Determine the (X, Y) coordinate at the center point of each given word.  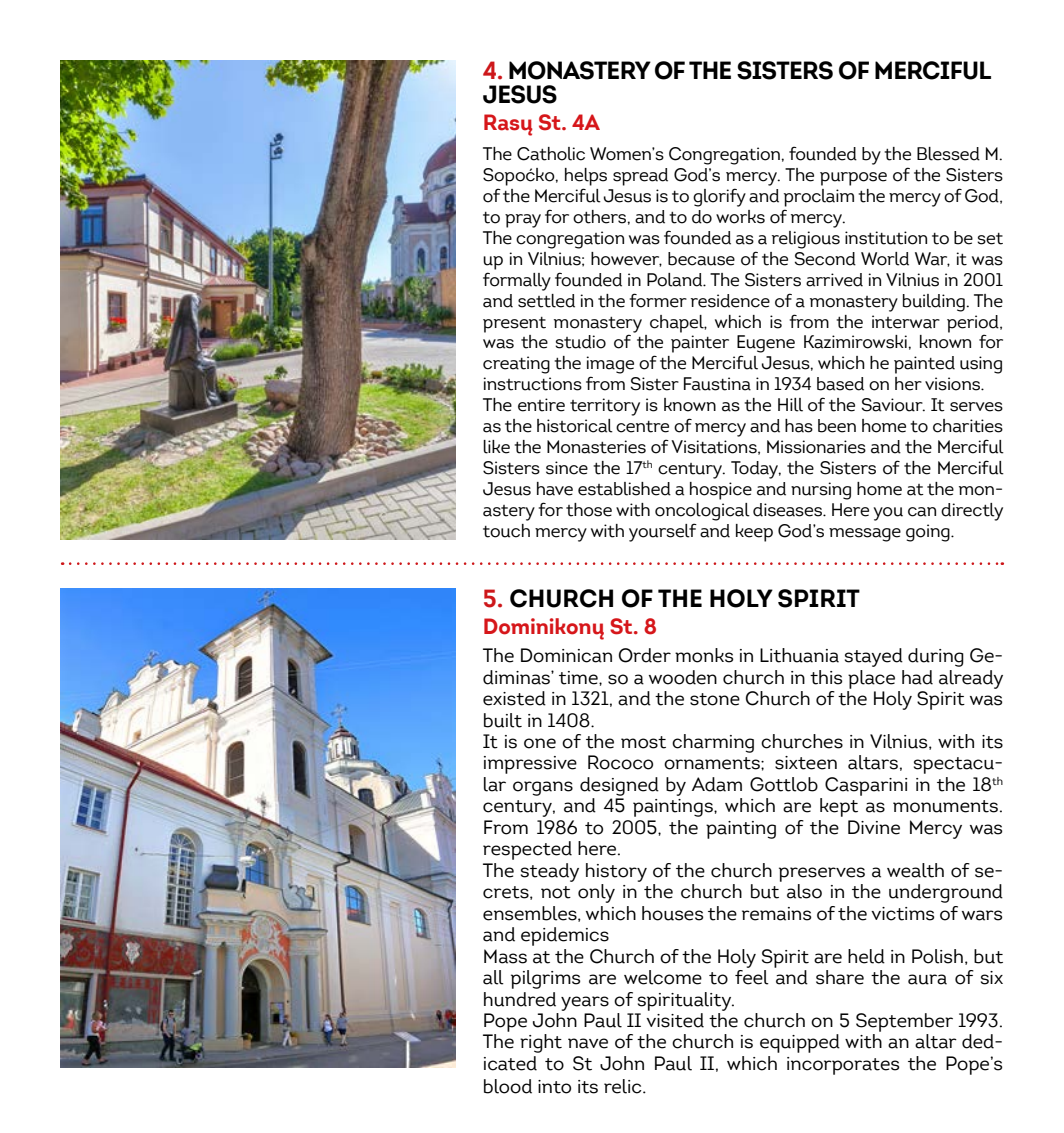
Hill (790, 405)
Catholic (551, 154)
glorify (719, 197)
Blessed (948, 154)
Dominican (566, 655)
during (936, 657)
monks (704, 655)
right (541, 1043)
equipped (800, 1043)
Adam (717, 784)
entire (541, 405)
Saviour (893, 405)
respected (527, 850)
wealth (915, 870)
